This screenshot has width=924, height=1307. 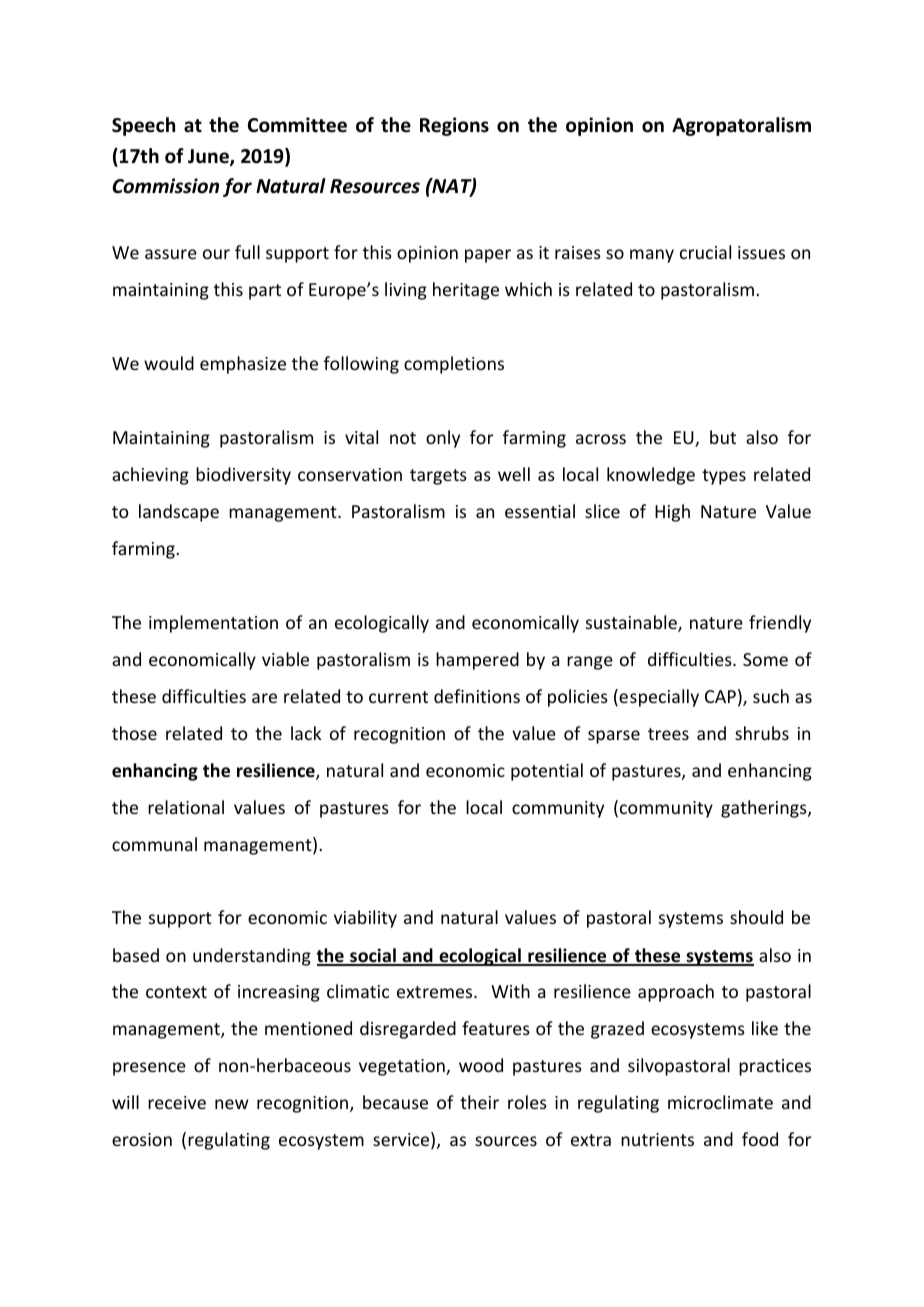 I want to click on definitions, so click(x=477, y=696).
